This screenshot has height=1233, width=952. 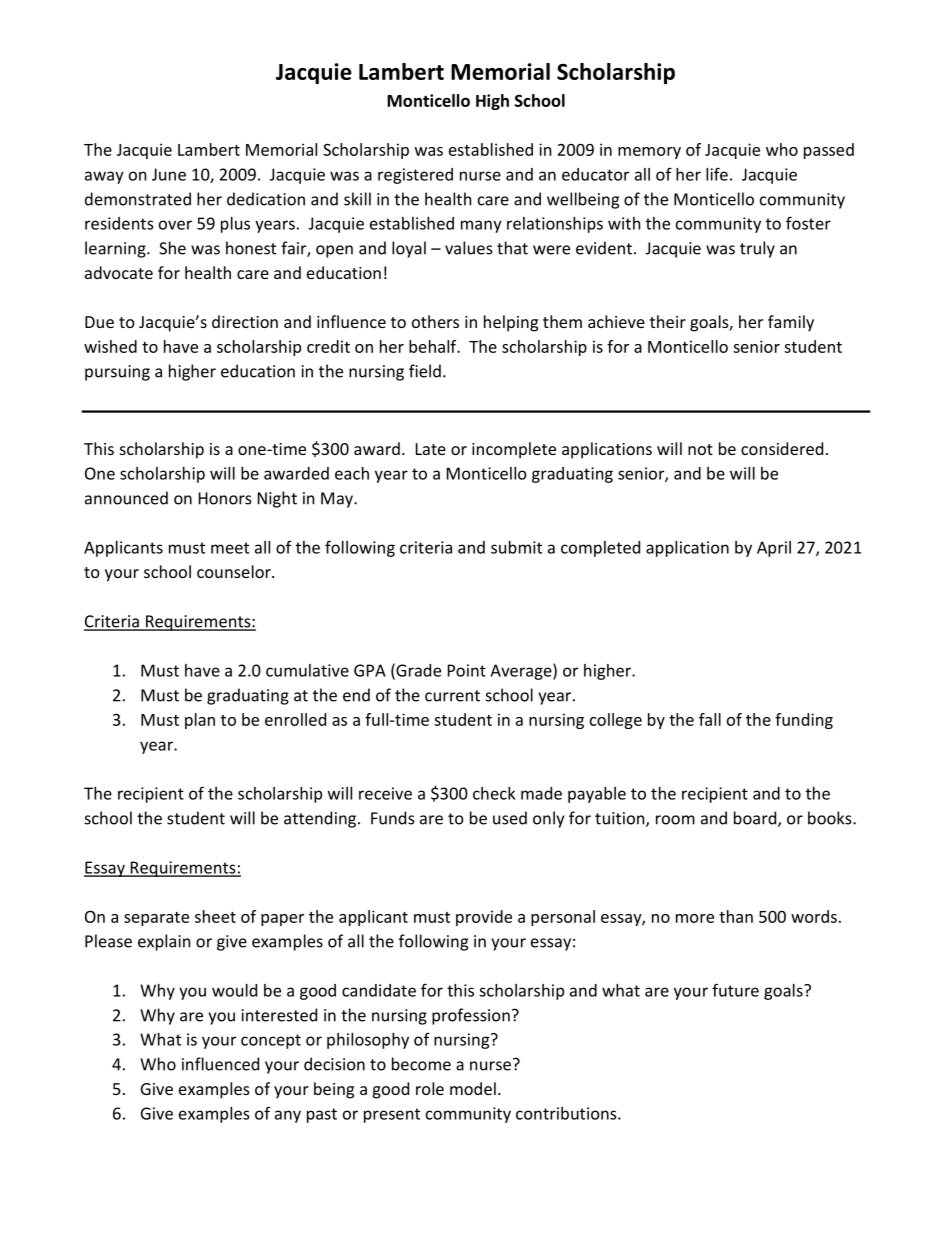 I want to click on registered, so click(x=415, y=176).
